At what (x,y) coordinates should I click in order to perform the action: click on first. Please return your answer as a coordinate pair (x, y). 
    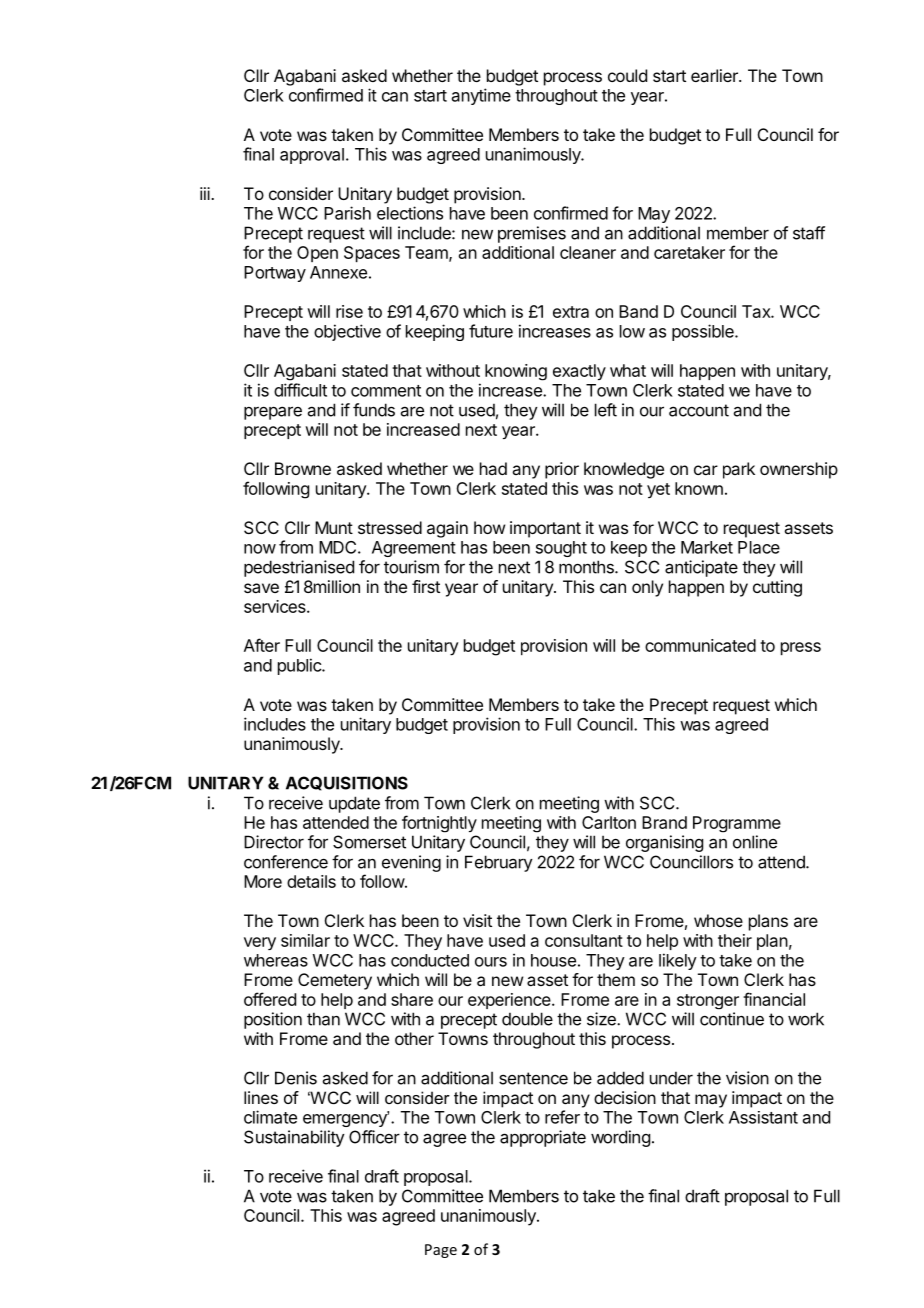
    Looking at the image, I should click on (426, 586).
